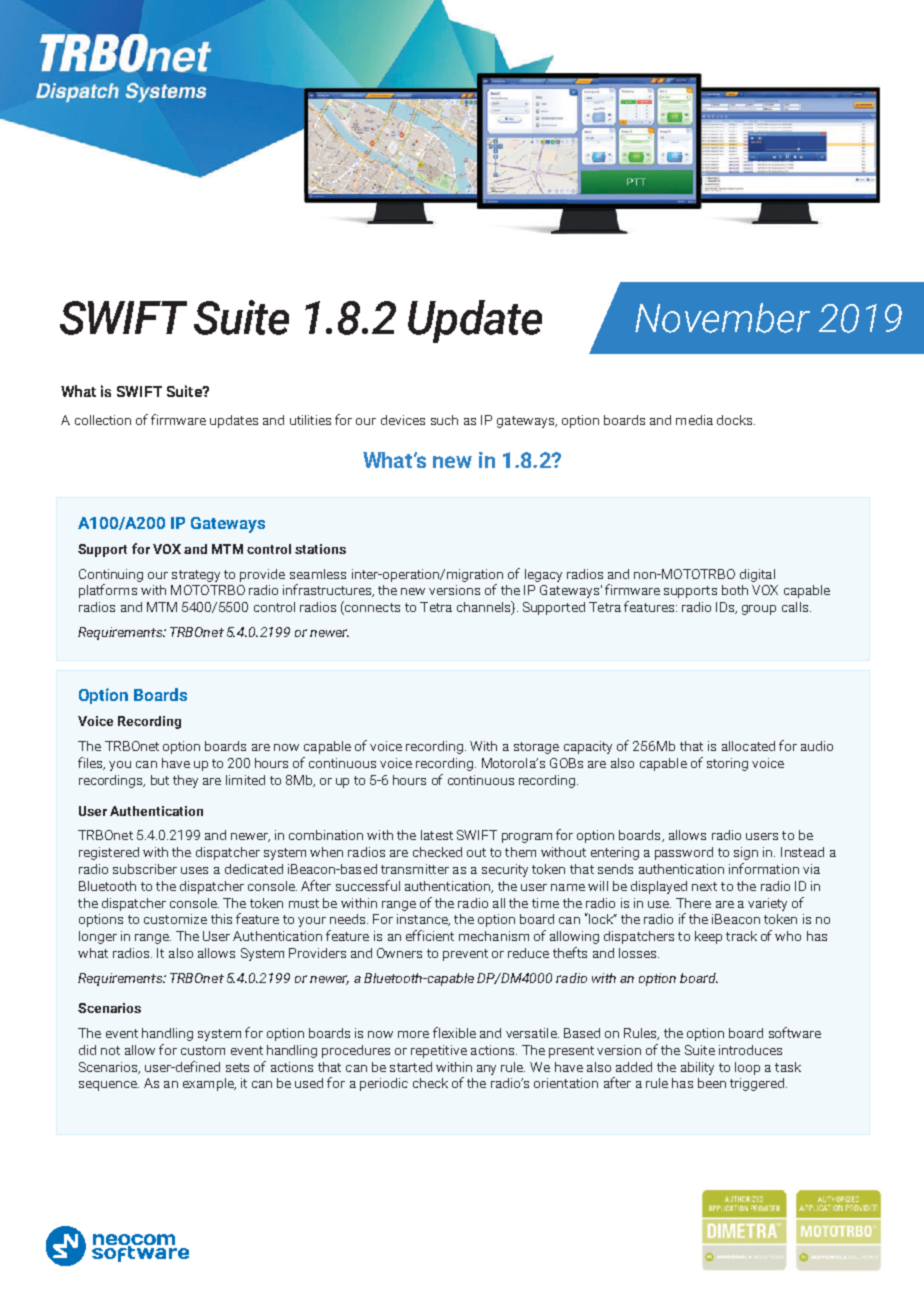 The image size is (924, 1308). Describe the element at coordinates (185, 781) in the image. I see `they` at that location.
